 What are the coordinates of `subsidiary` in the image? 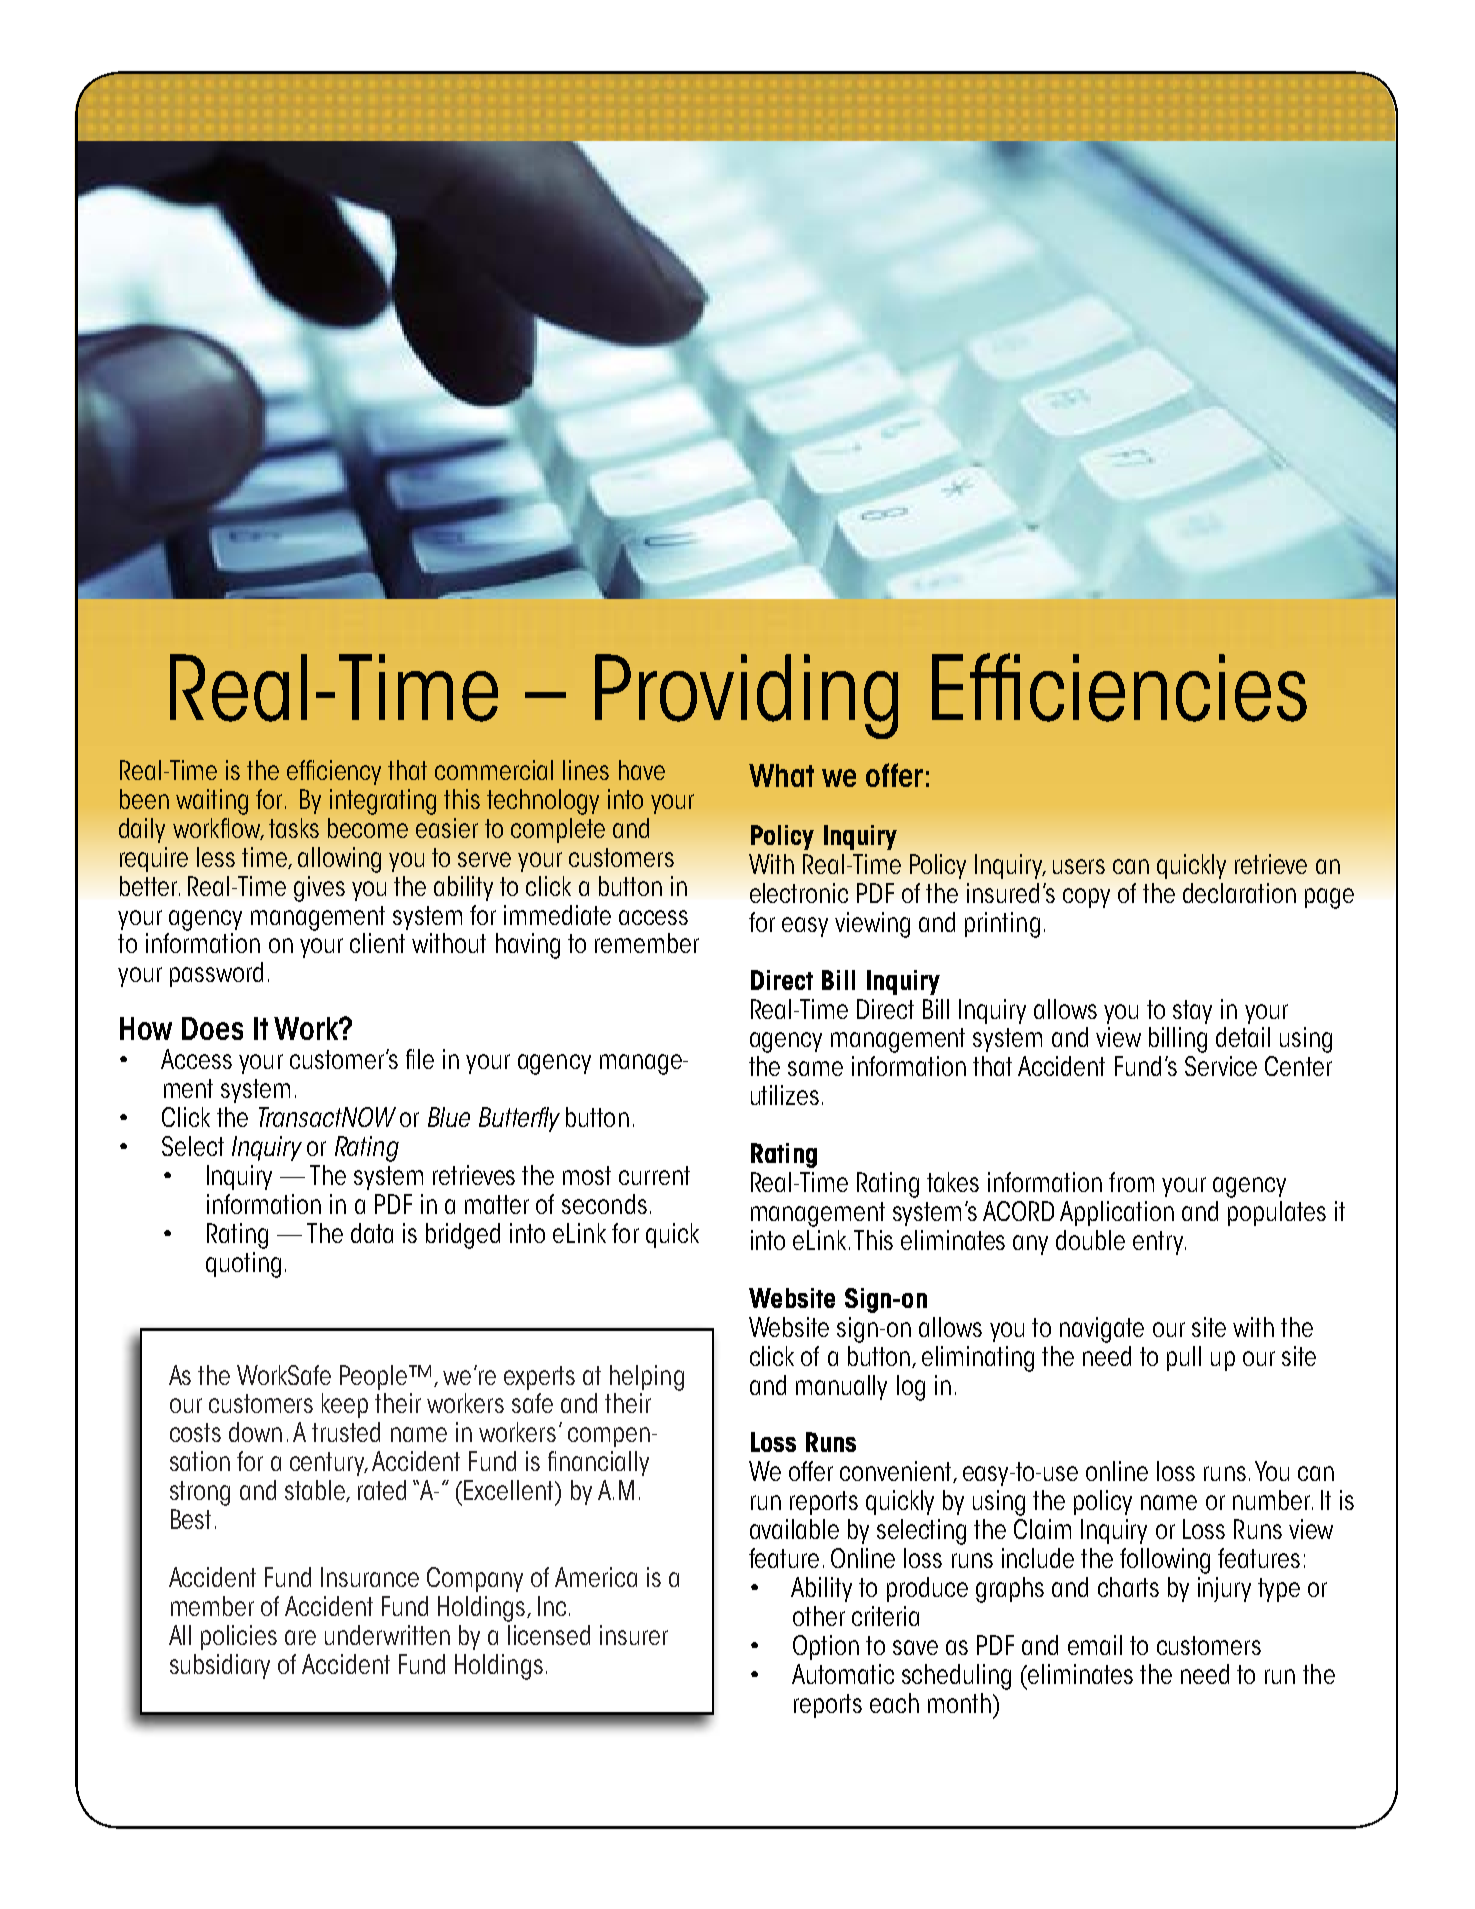 It's located at (220, 1666).
